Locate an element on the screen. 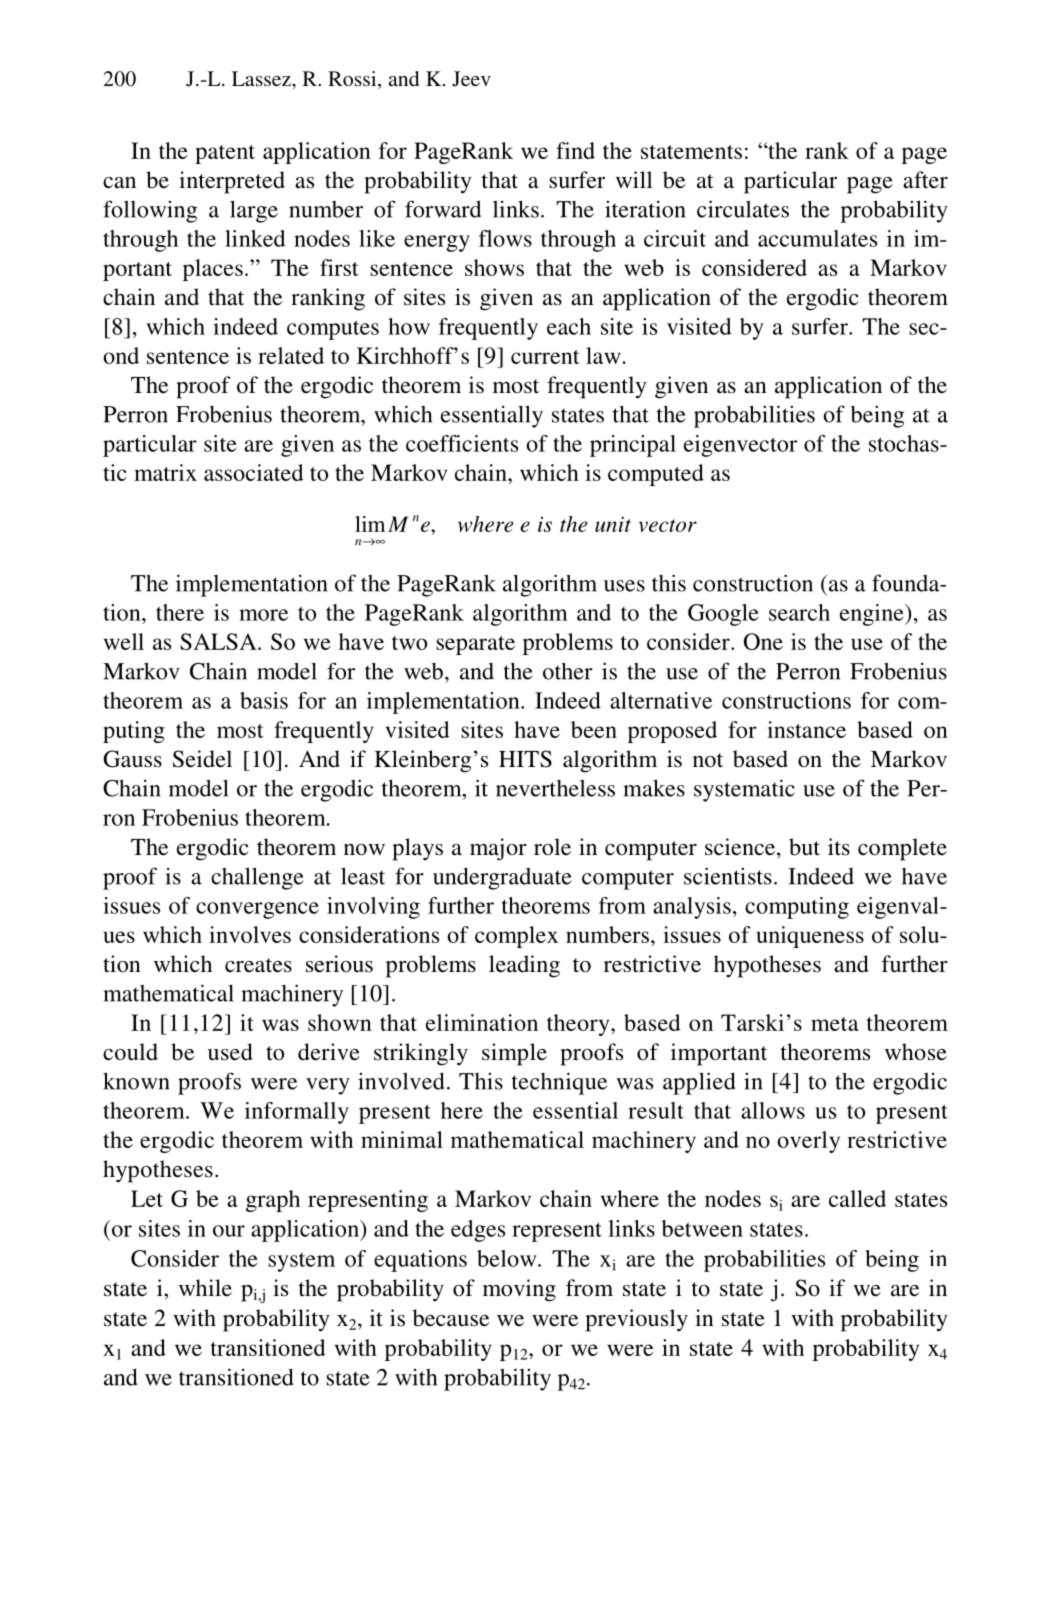  while is located at coordinates (205, 1288).
